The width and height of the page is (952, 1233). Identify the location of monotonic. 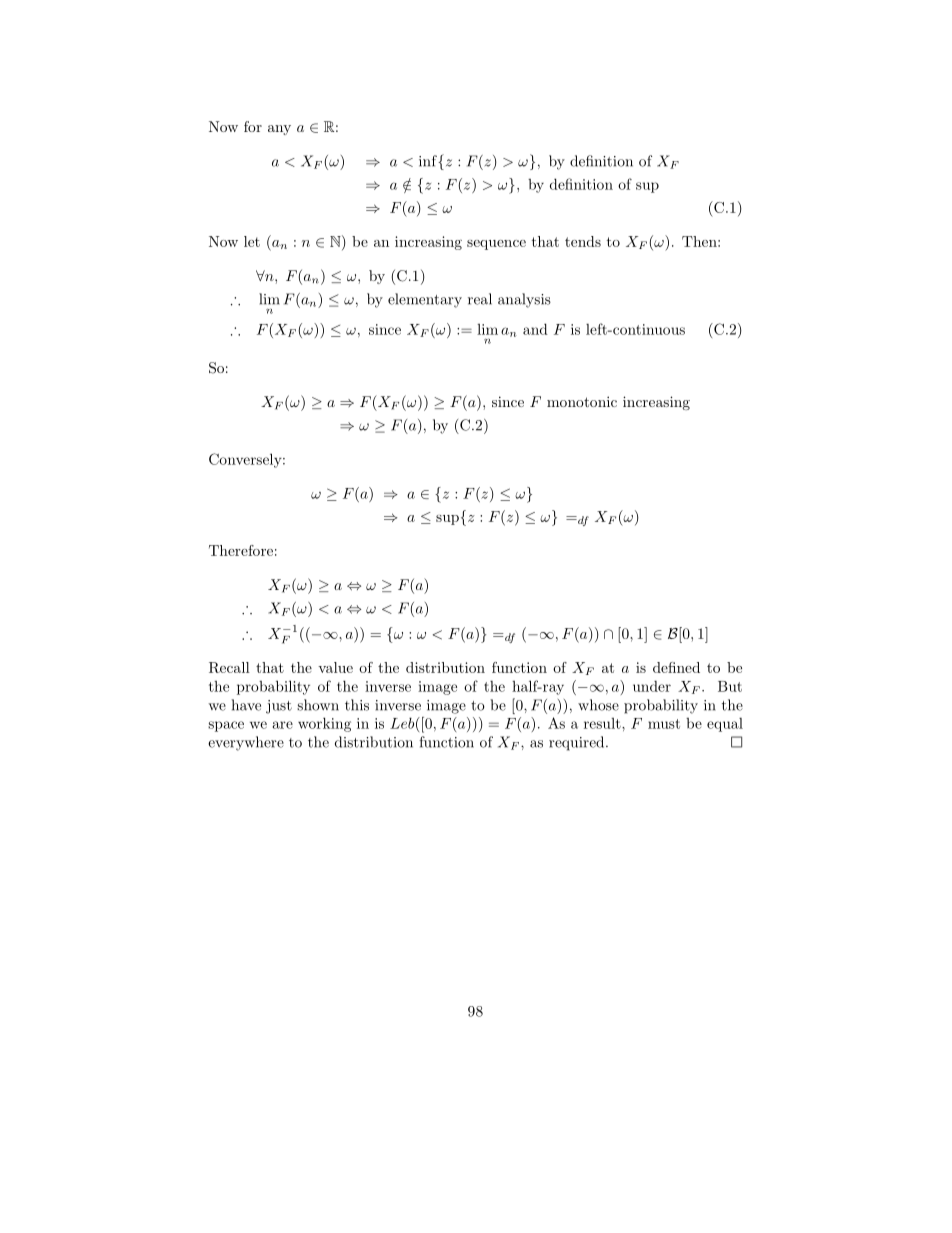
(582, 401).
